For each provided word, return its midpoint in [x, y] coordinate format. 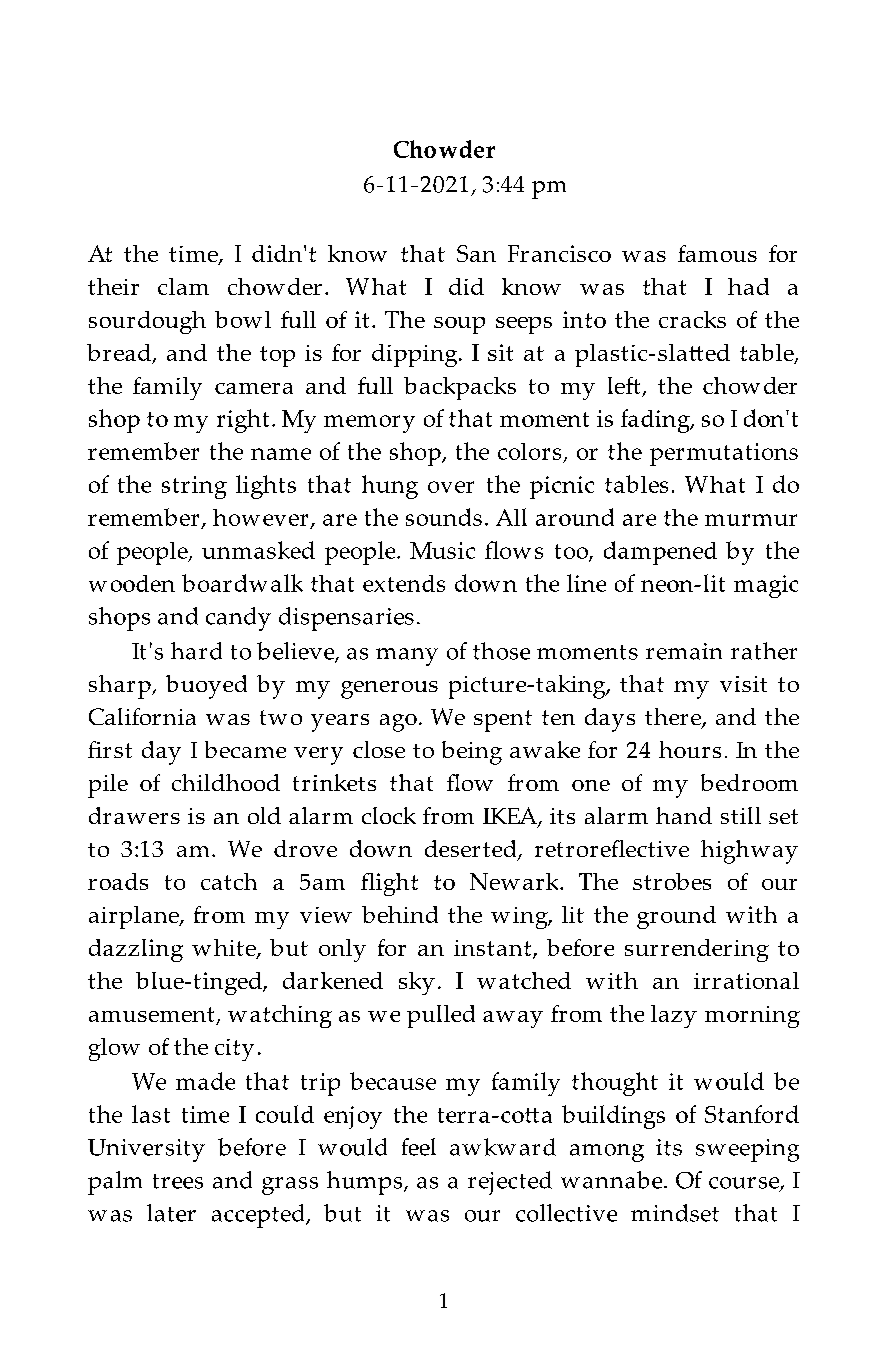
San [476, 253]
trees [178, 1181]
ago [398, 723]
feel [419, 1147]
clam [183, 286]
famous [717, 253]
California [142, 716]
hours [690, 749]
